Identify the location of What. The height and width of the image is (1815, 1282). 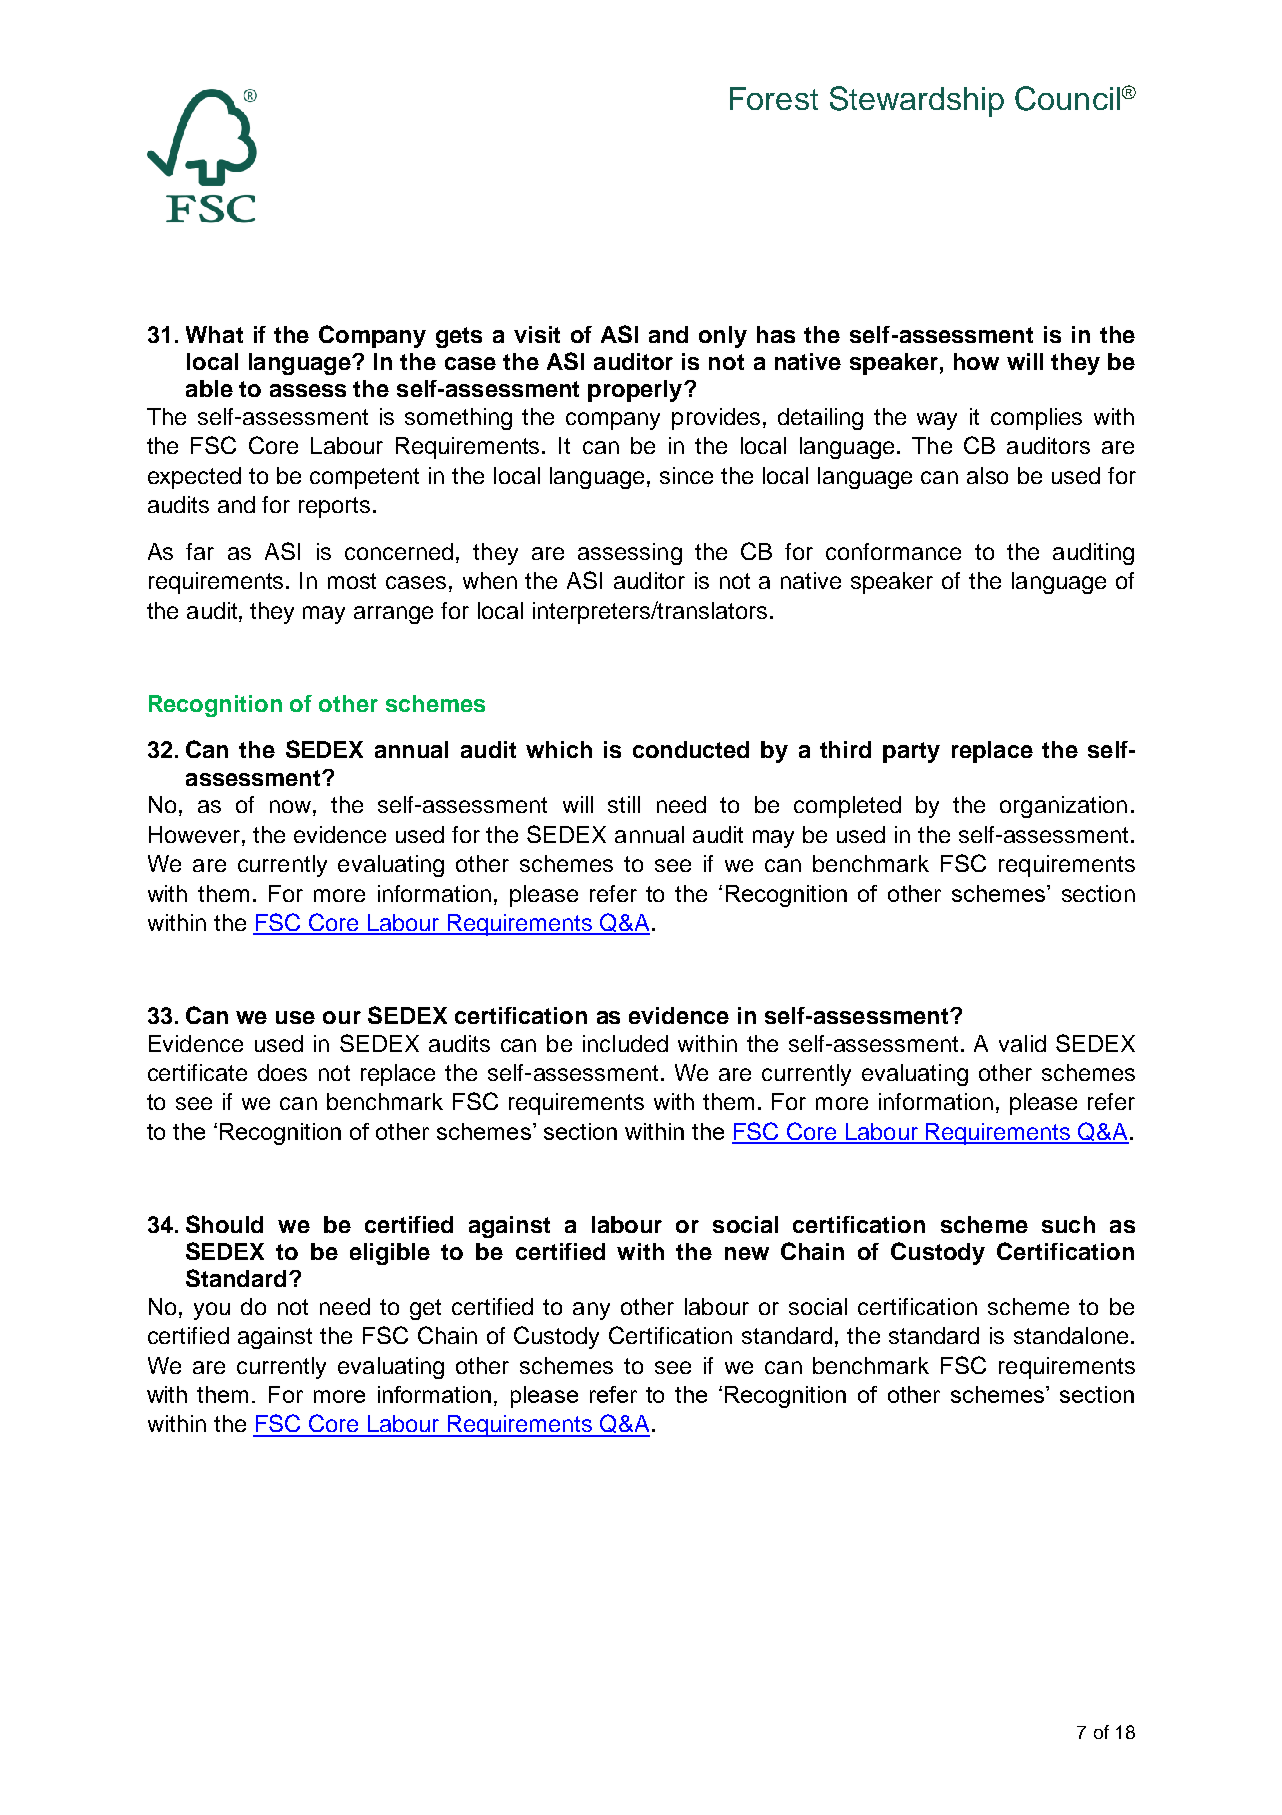
(214, 334).
